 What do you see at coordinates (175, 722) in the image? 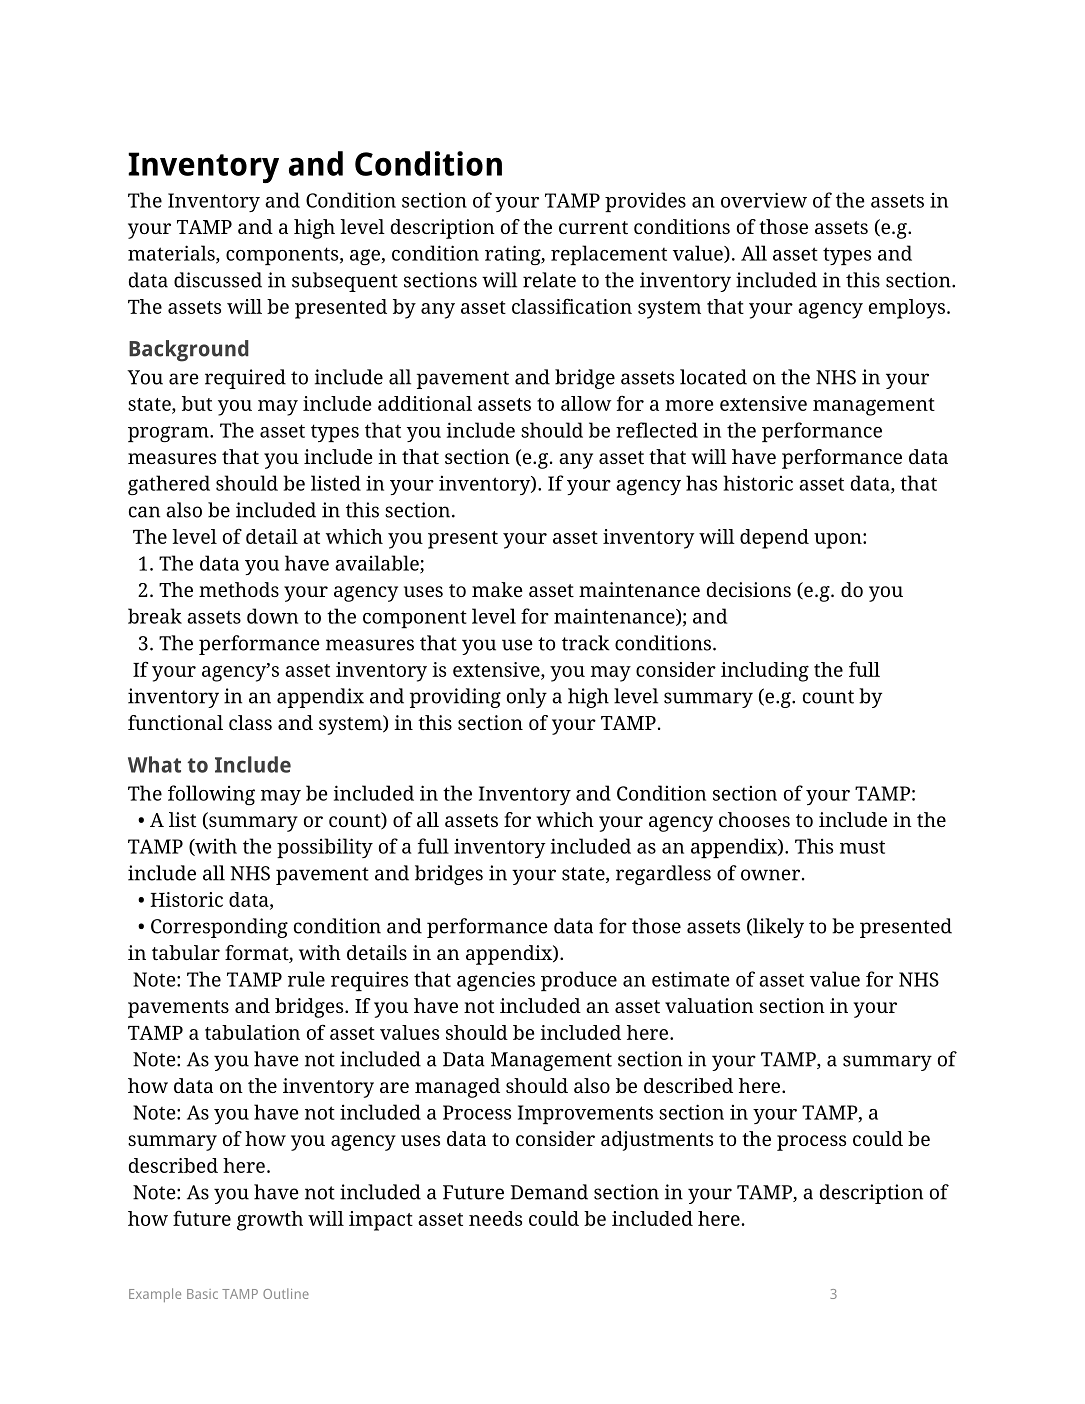
I see `functional` at bounding box center [175, 722].
